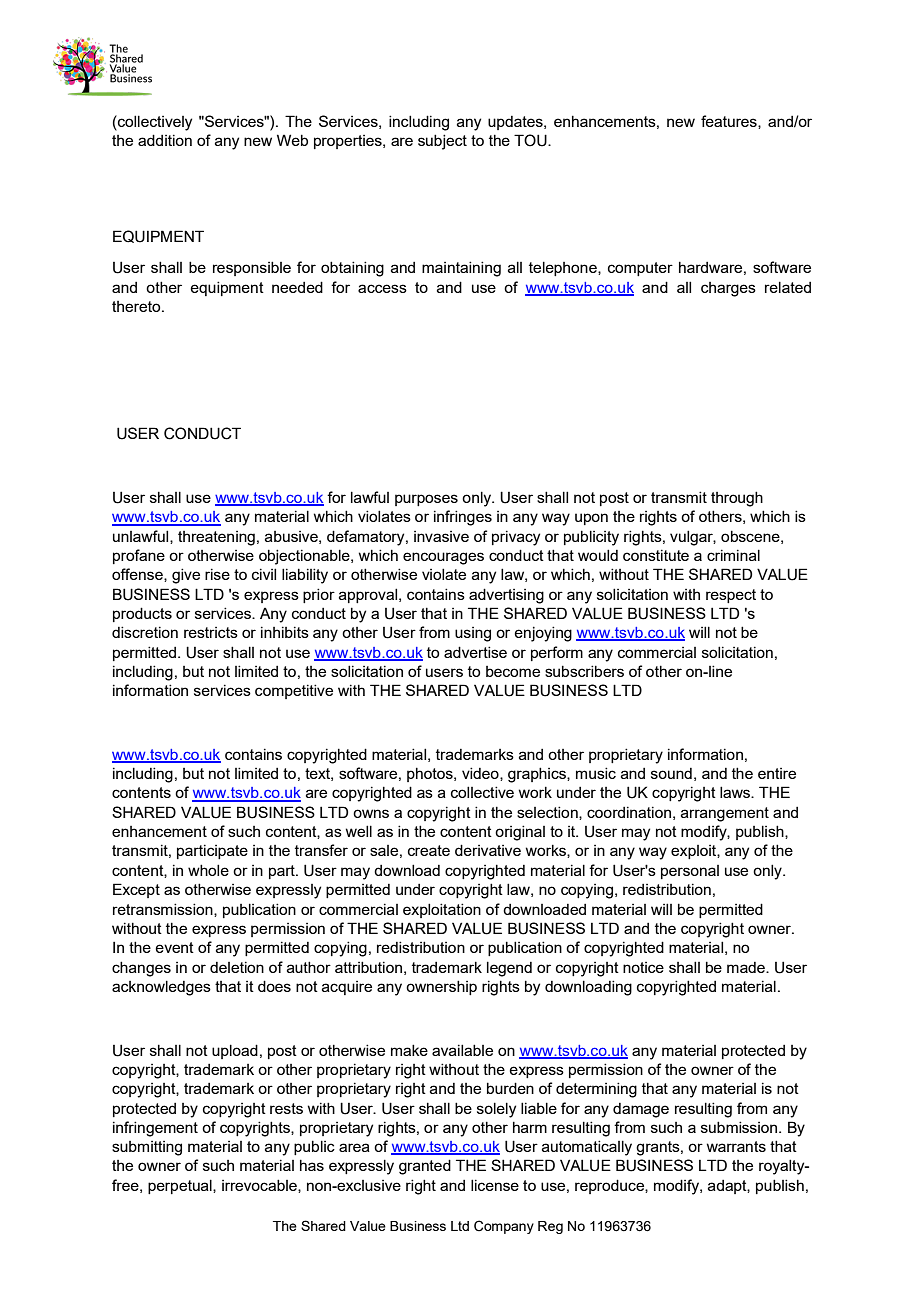 Image resolution: width=924 pixels, height=1308 pixels. What do you see at coordinates (488, 850) in the document?
I see `derivative` at bounding box center [488, 850].
